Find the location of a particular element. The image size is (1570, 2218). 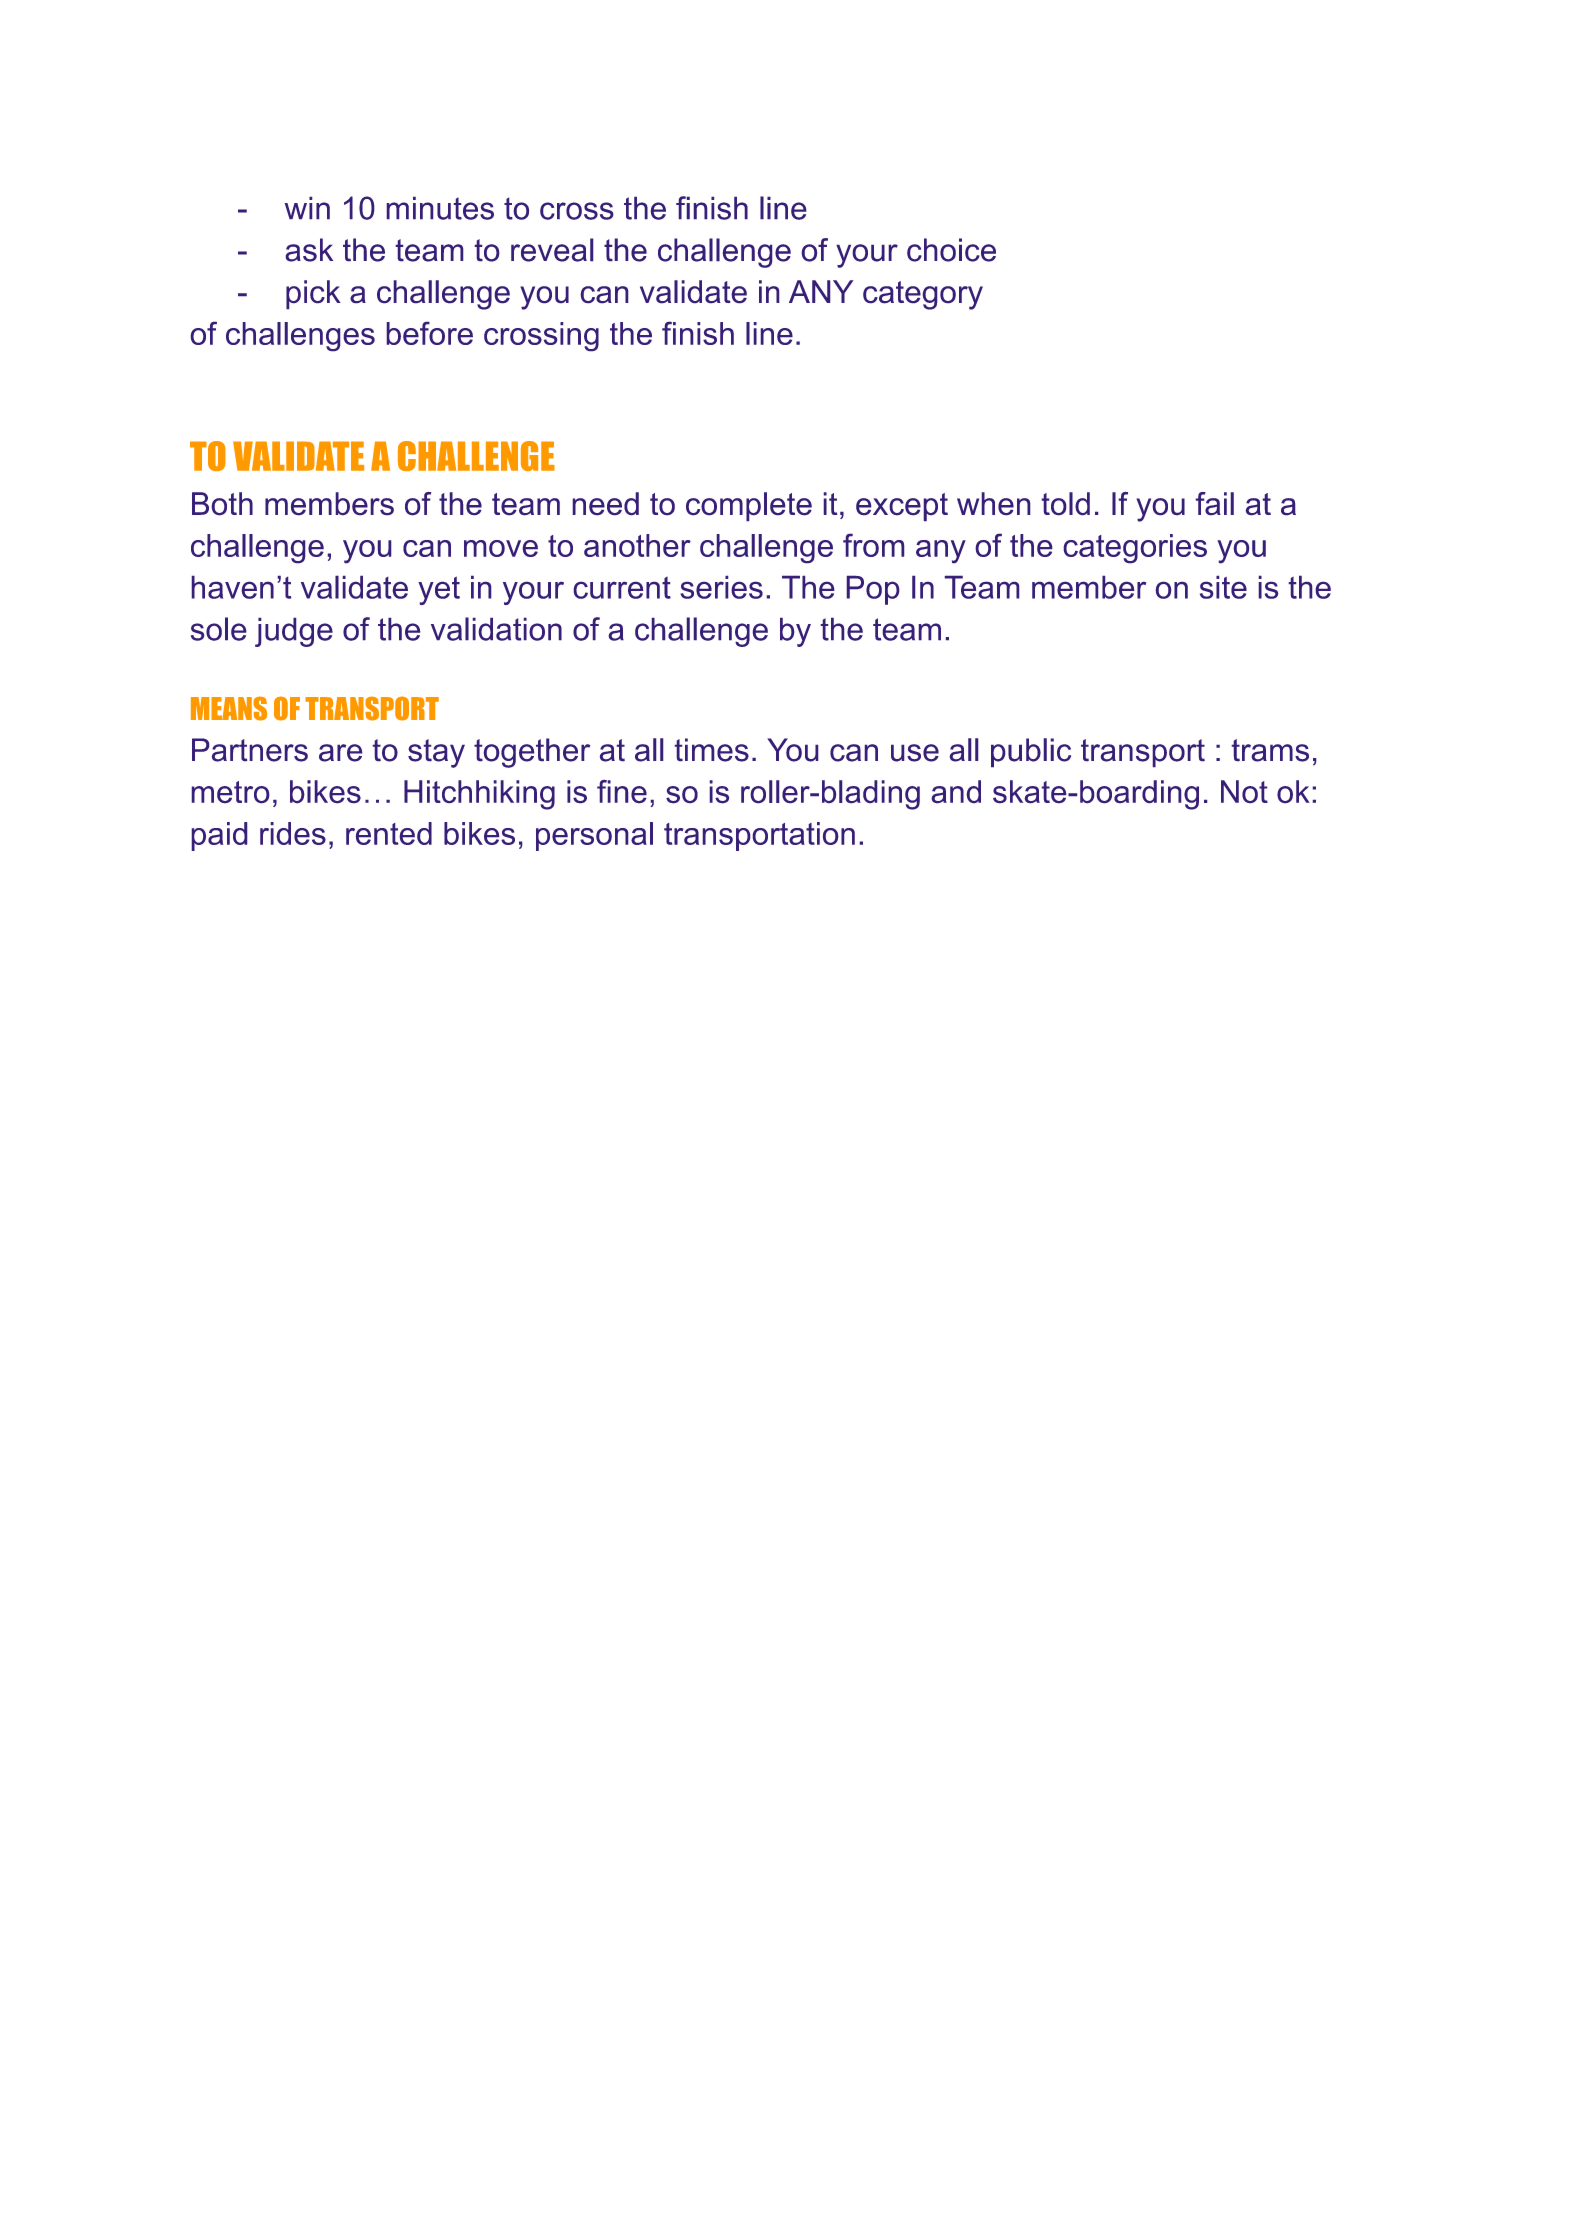

judge is located at coordinates (294, 632).
